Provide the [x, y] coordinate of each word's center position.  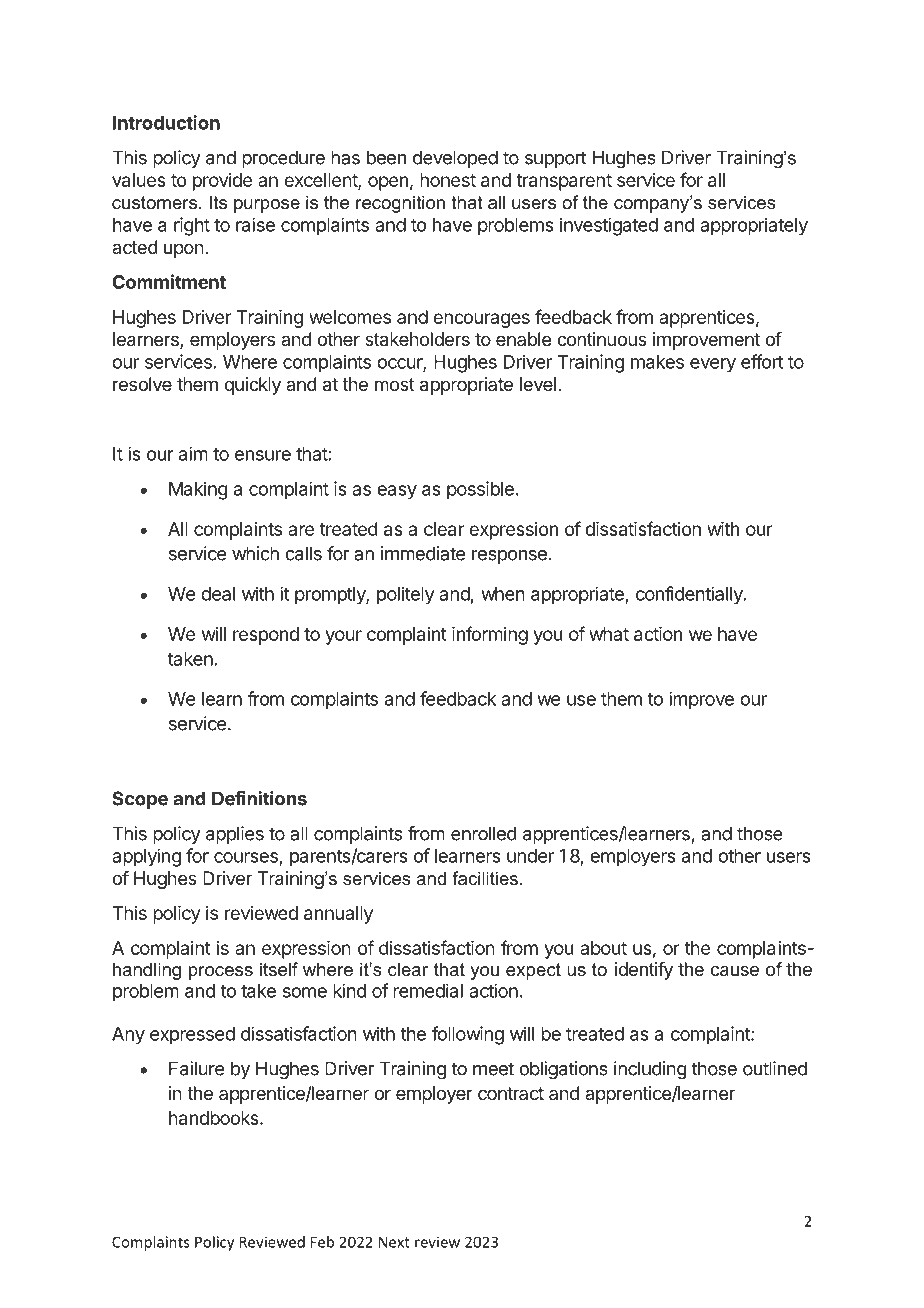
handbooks [215, 1118]
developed [455, 159]
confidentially [690, 595]
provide [222, 182]
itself [279, 969]
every [713, 365]
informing [490, 635]
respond [266, 636]
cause [734, 971]
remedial [428, 990]
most [395, 384]
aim [193, 453]
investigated [609, 226]
